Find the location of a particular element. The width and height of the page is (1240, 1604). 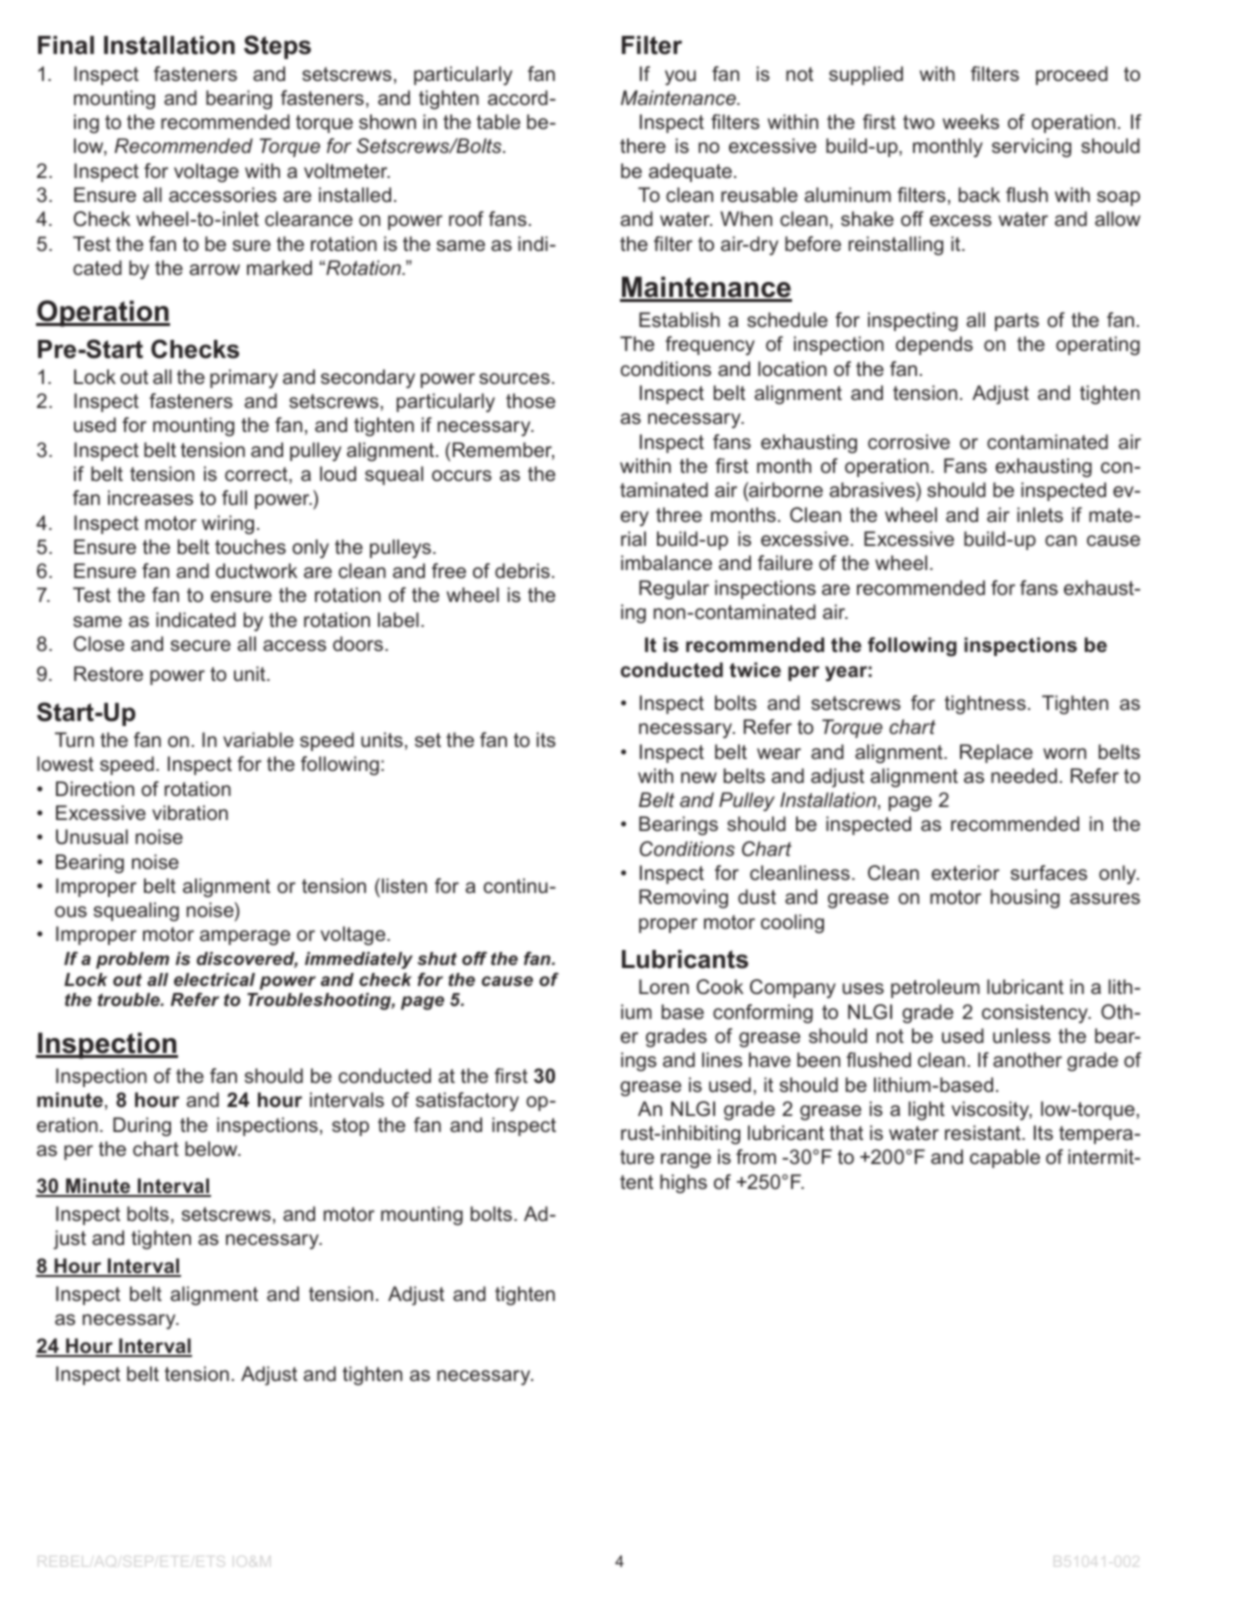

below is located at coordinates (212, 1148).
